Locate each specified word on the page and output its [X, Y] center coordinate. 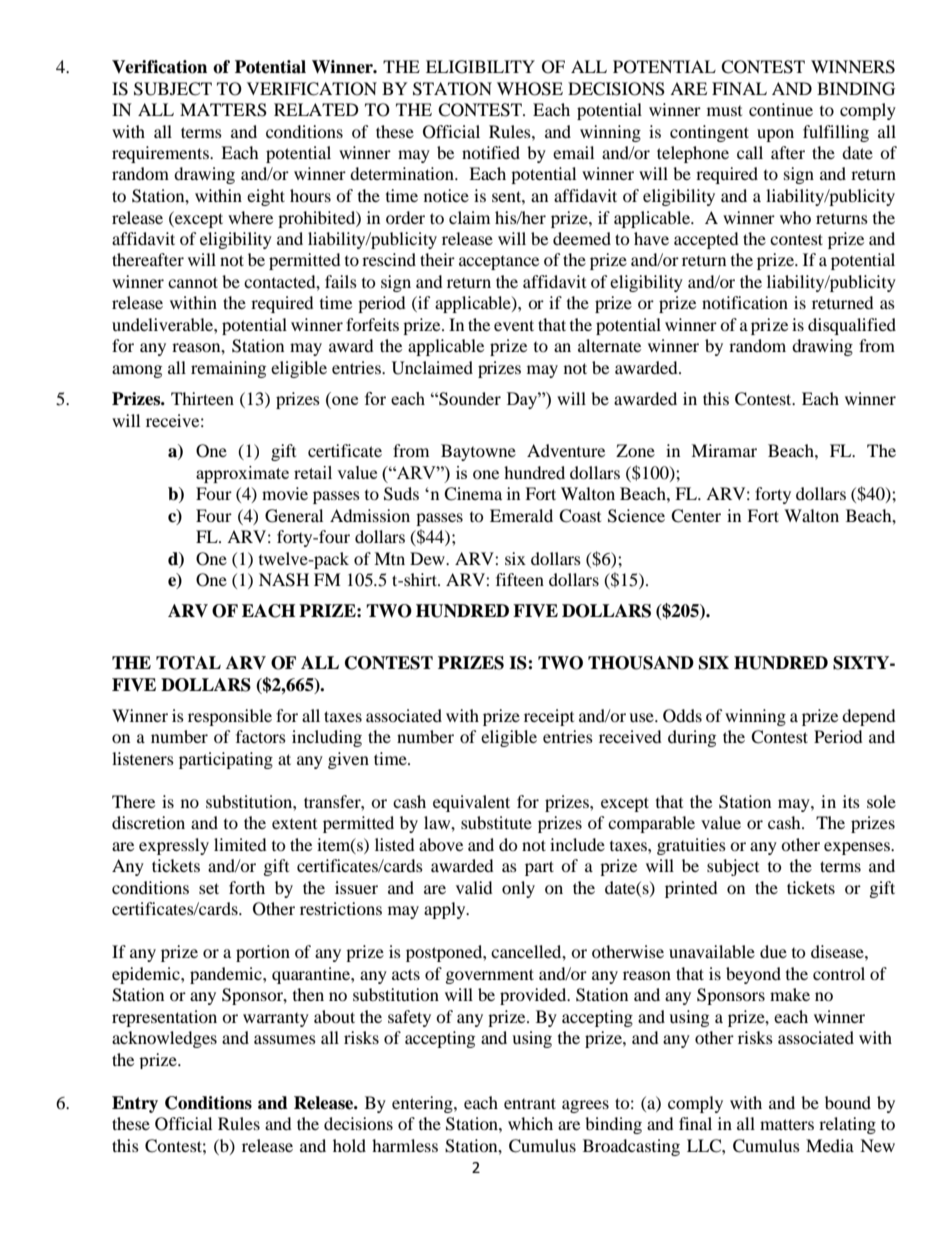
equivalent [471, 803]
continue [781, 109]
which [530, 1123]
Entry [135, 1104]
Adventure [566, 450]
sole [881, 801]
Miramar [724, 450]
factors [261, 736]
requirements [161, 154]
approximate [242, 474]
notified [491, 152]
